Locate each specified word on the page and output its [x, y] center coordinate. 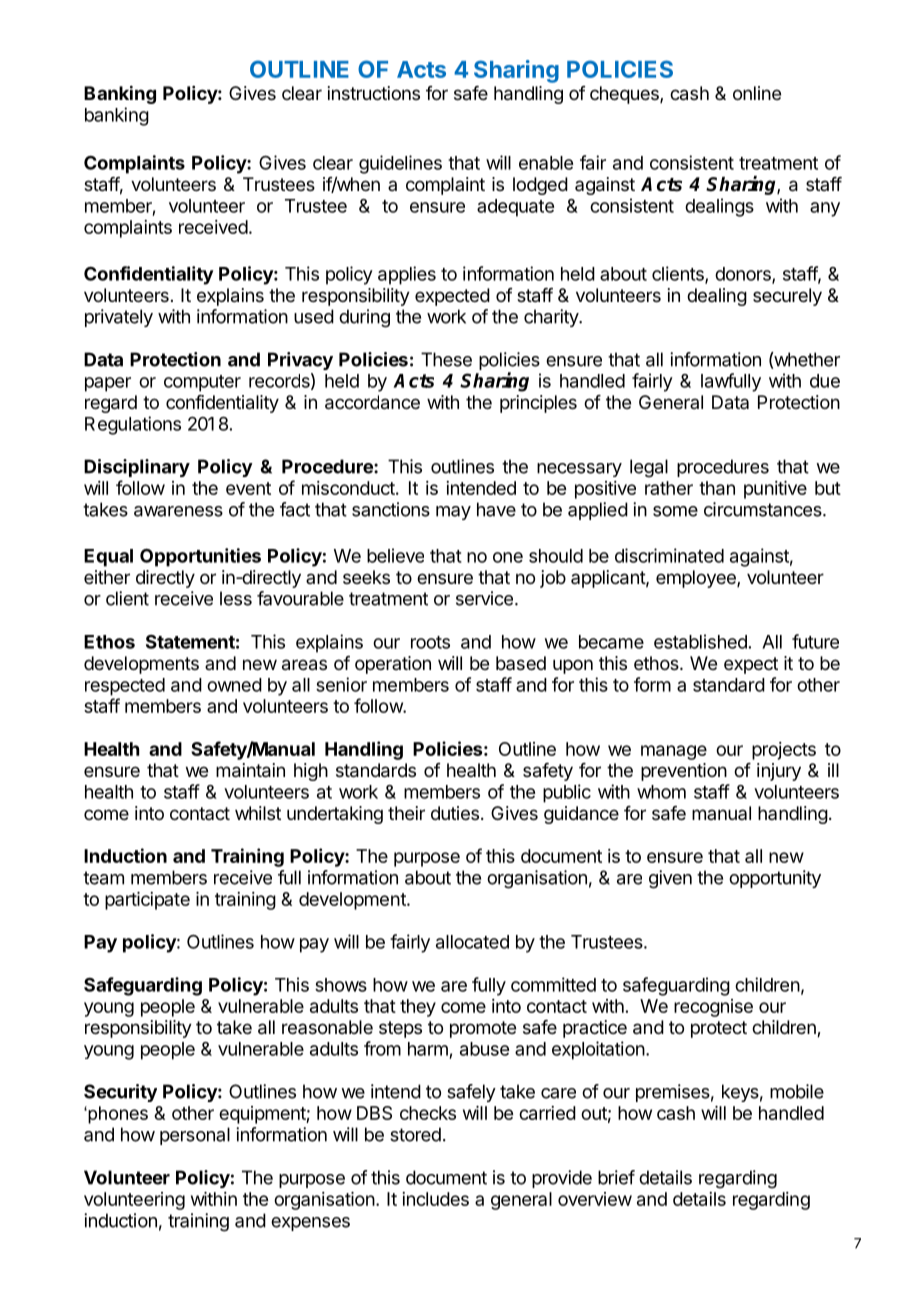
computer [202, 383]
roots [430, 642]
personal [195, 1136]
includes [435, 1199]
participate [147, 901]
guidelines [400, 164]
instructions [374, 93]
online [757, 93]
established [700, 641]
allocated [472, 942]
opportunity [775, 879]
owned [234, 685]
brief [616, 1177]
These [446, 359]
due [825, 381]
